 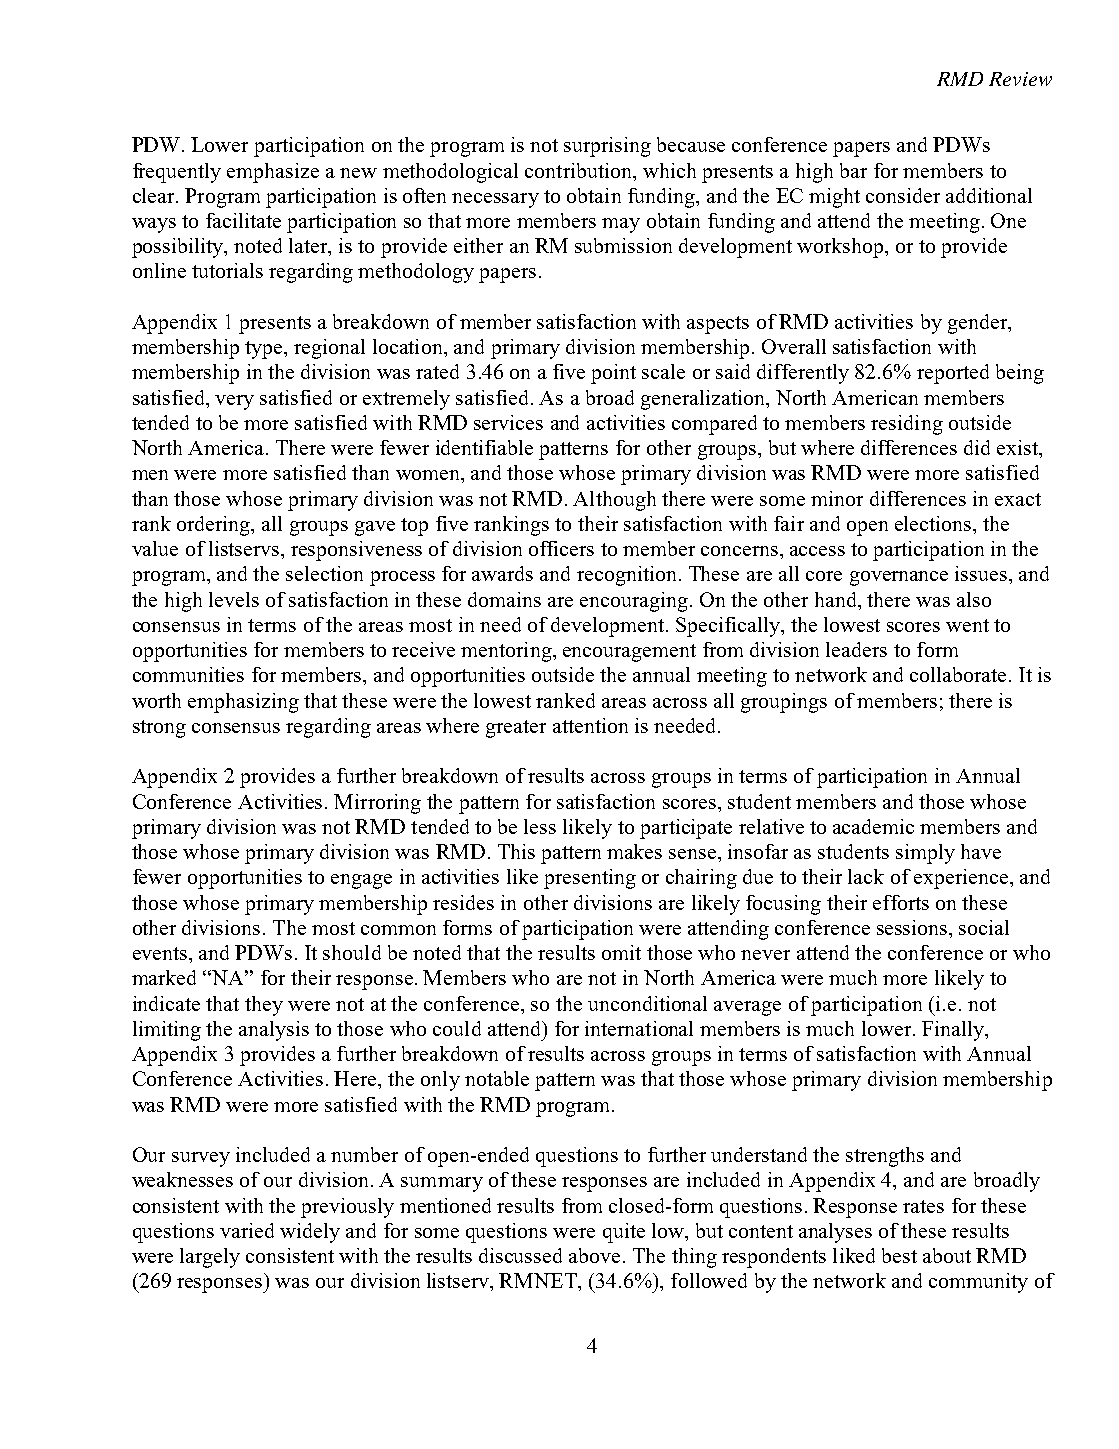 What do you see at coordinates (594, 1255) in the page?
I see `above` at bounding box center [594, 1255].
